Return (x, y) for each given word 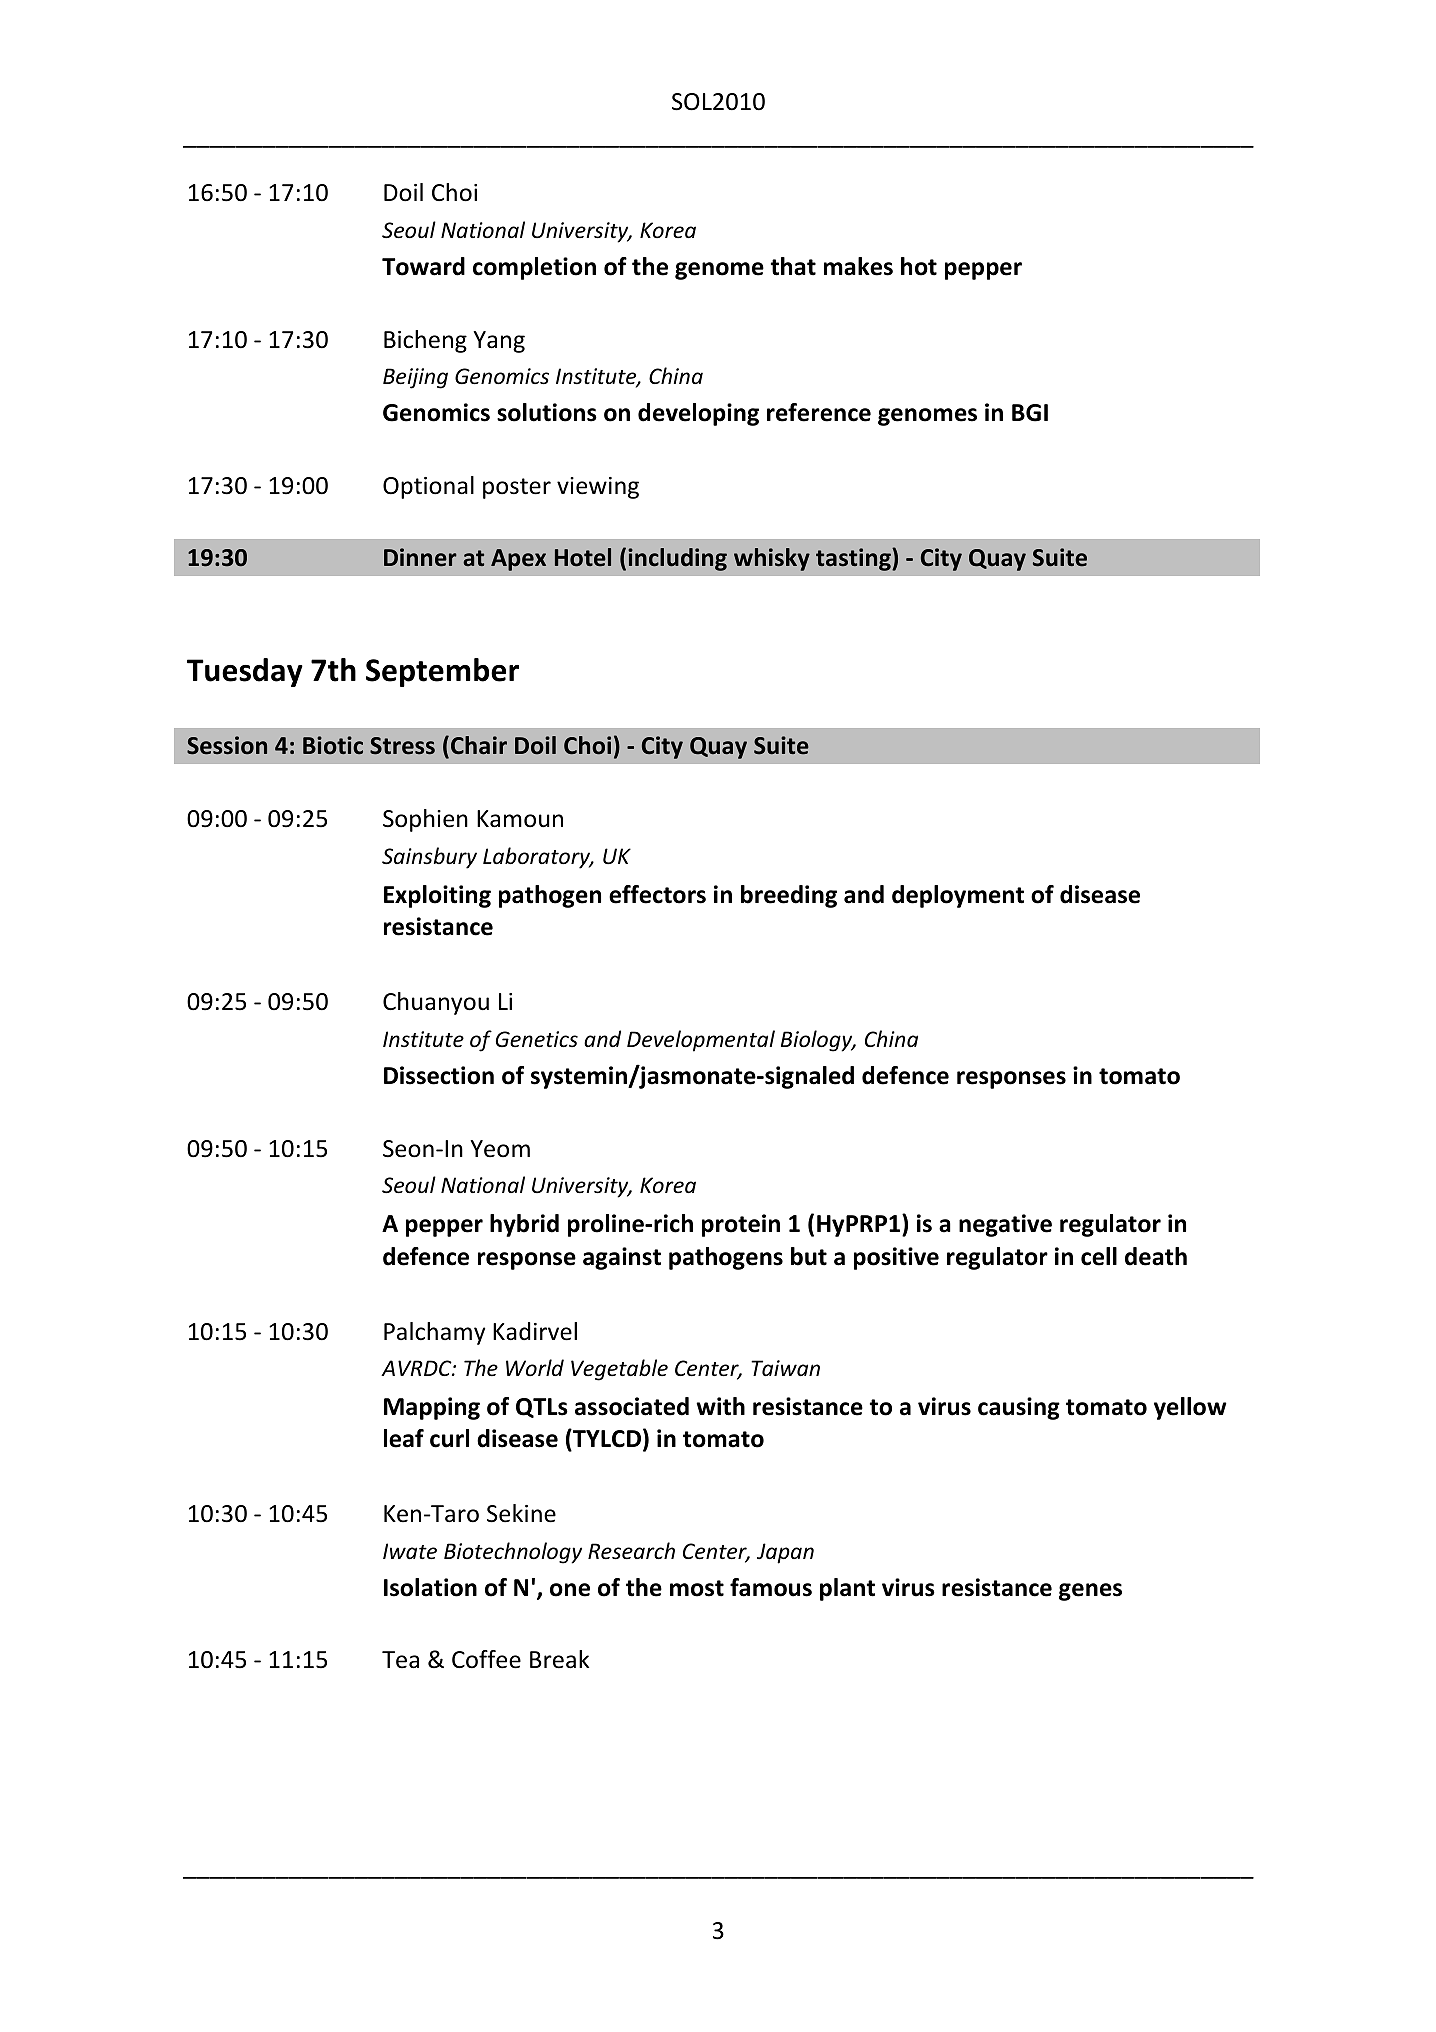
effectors (657, 894)
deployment (958, 896)
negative (1005, 1225)
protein (741, 1225)
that (793, 266)
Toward (423, 266)
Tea (400, 1660)
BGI (1030, 413)
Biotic (333, 745)
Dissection (439, 1075)
